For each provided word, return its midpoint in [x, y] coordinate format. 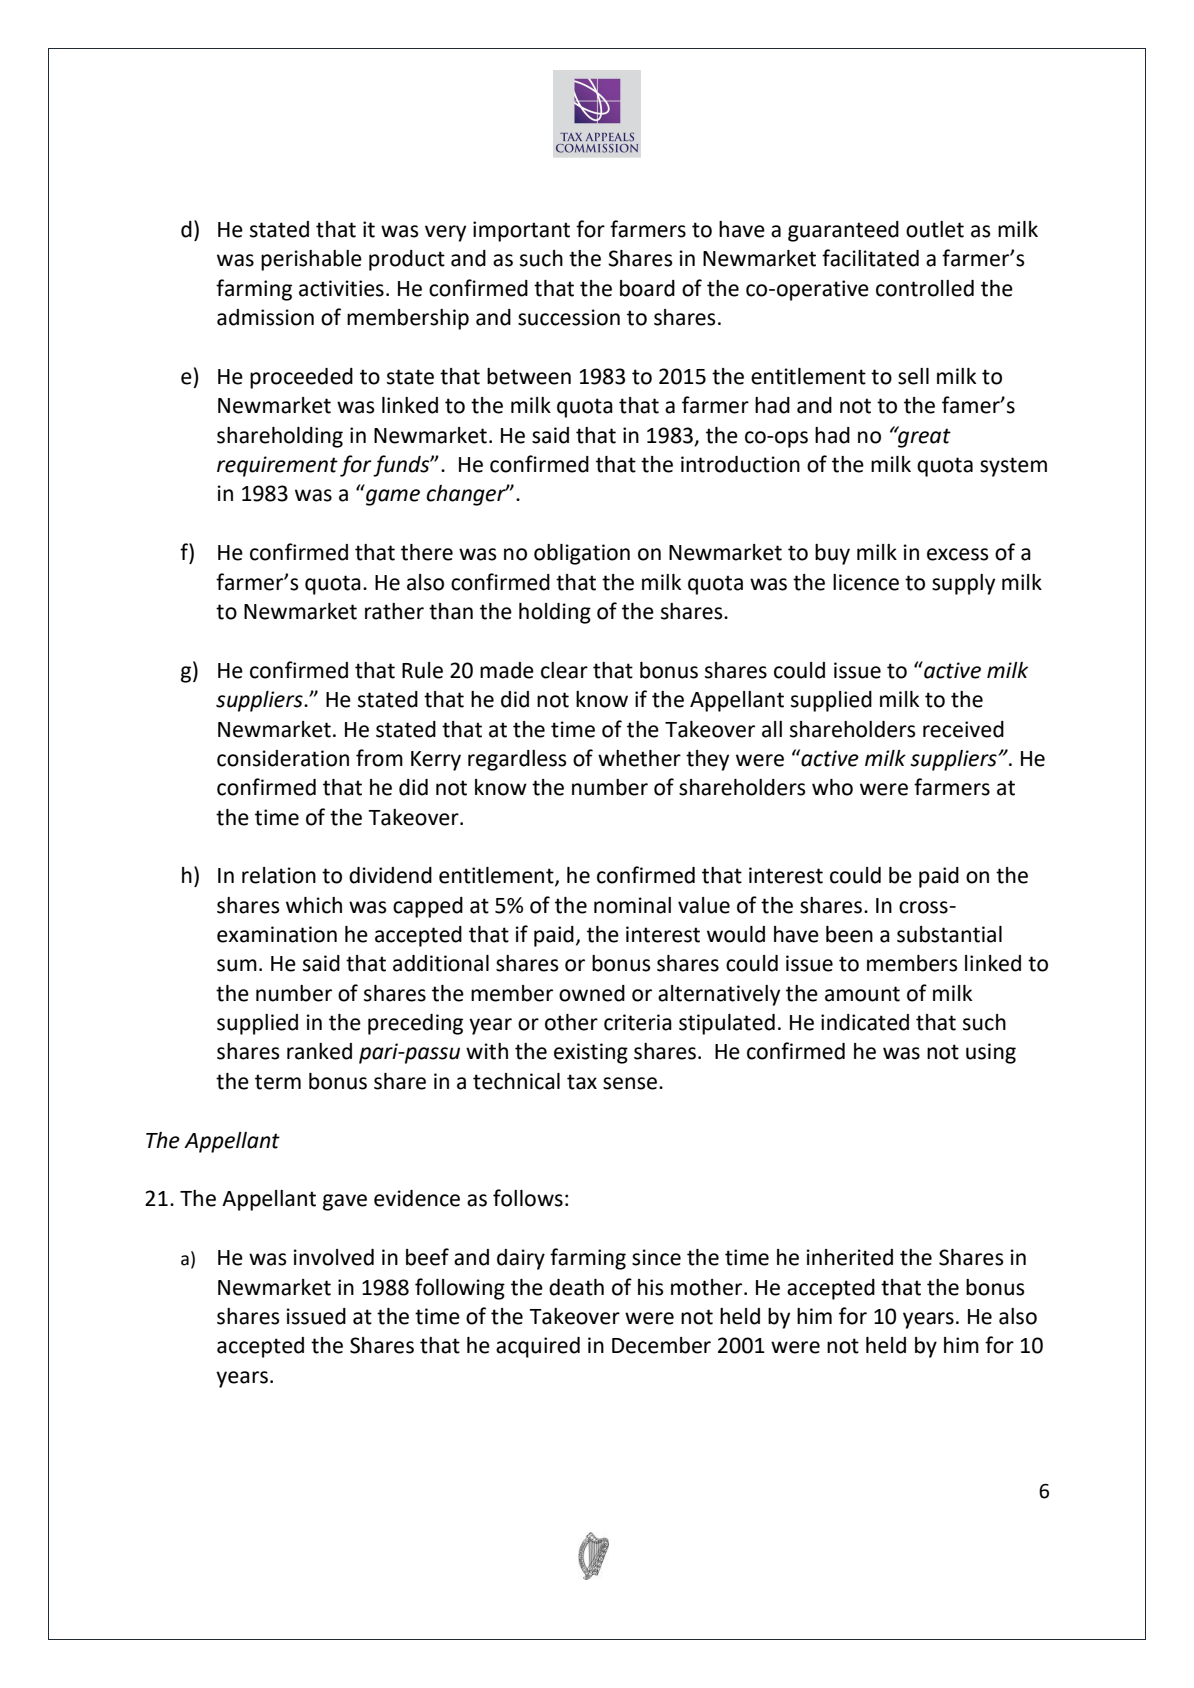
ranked [319, 1051]
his [650, 1287]
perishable [311, 260]
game [393, 497]
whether [639, 758]
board [647, 288]
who [832, 787]
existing [591, 1053]
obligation [582, 554]
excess [957, 554]
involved [334, 1257]
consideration [283, 758]
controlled [925, 288]
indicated [865, 1022]
